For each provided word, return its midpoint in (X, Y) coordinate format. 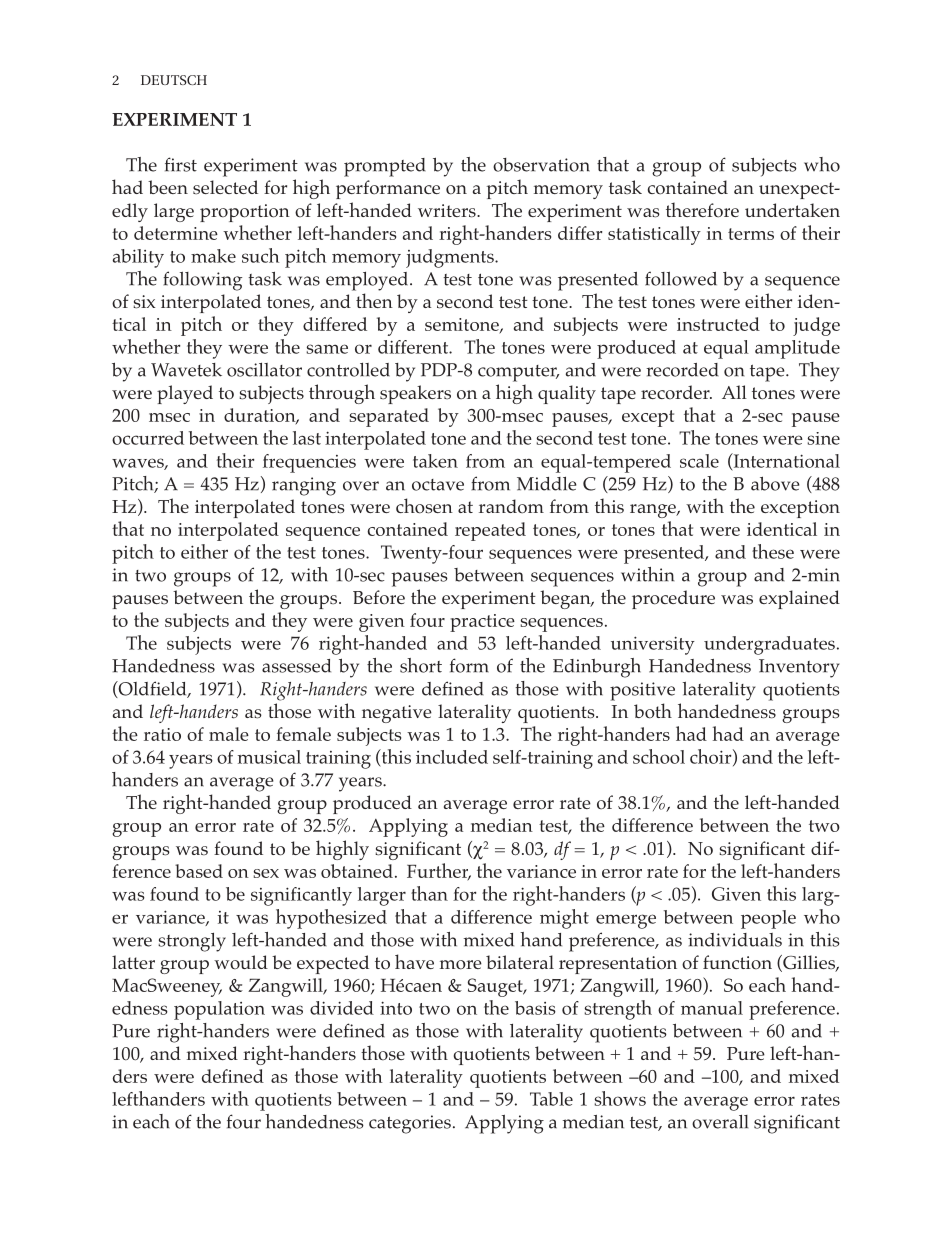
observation (541, 165)
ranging (304, 486)
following (202, 281)
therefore (702, 210)
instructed (718, 324)
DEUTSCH (174, 80)
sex (266, 873)
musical (269, 757)
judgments (451, 258)
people (768, 919)
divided (342, 1008)
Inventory (799, 668)
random (511, 506)
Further (439, 872)
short (421, 665)
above (775, 483)
